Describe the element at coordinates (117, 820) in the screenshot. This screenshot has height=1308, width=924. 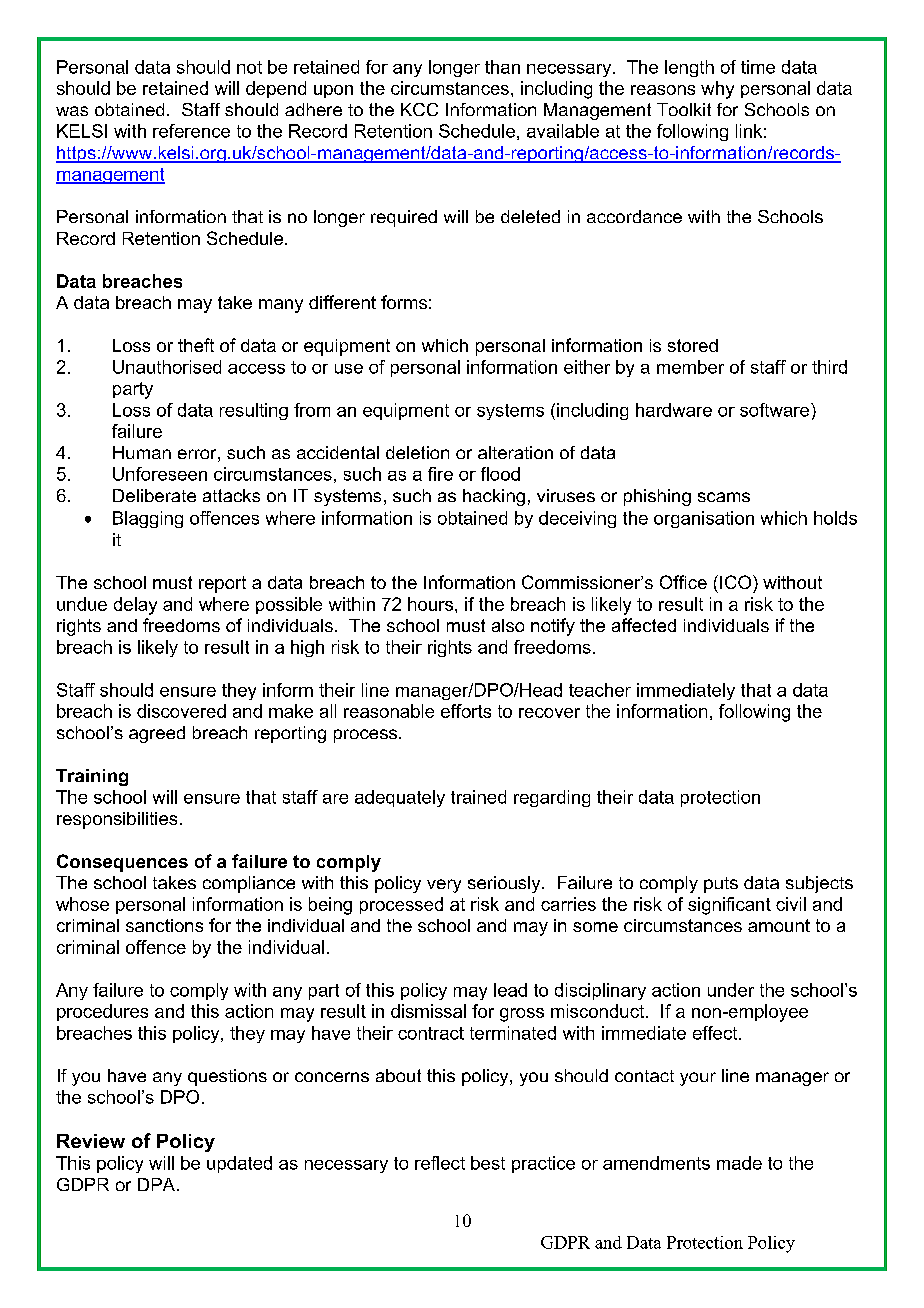
I see `responsibilities` at that location.
